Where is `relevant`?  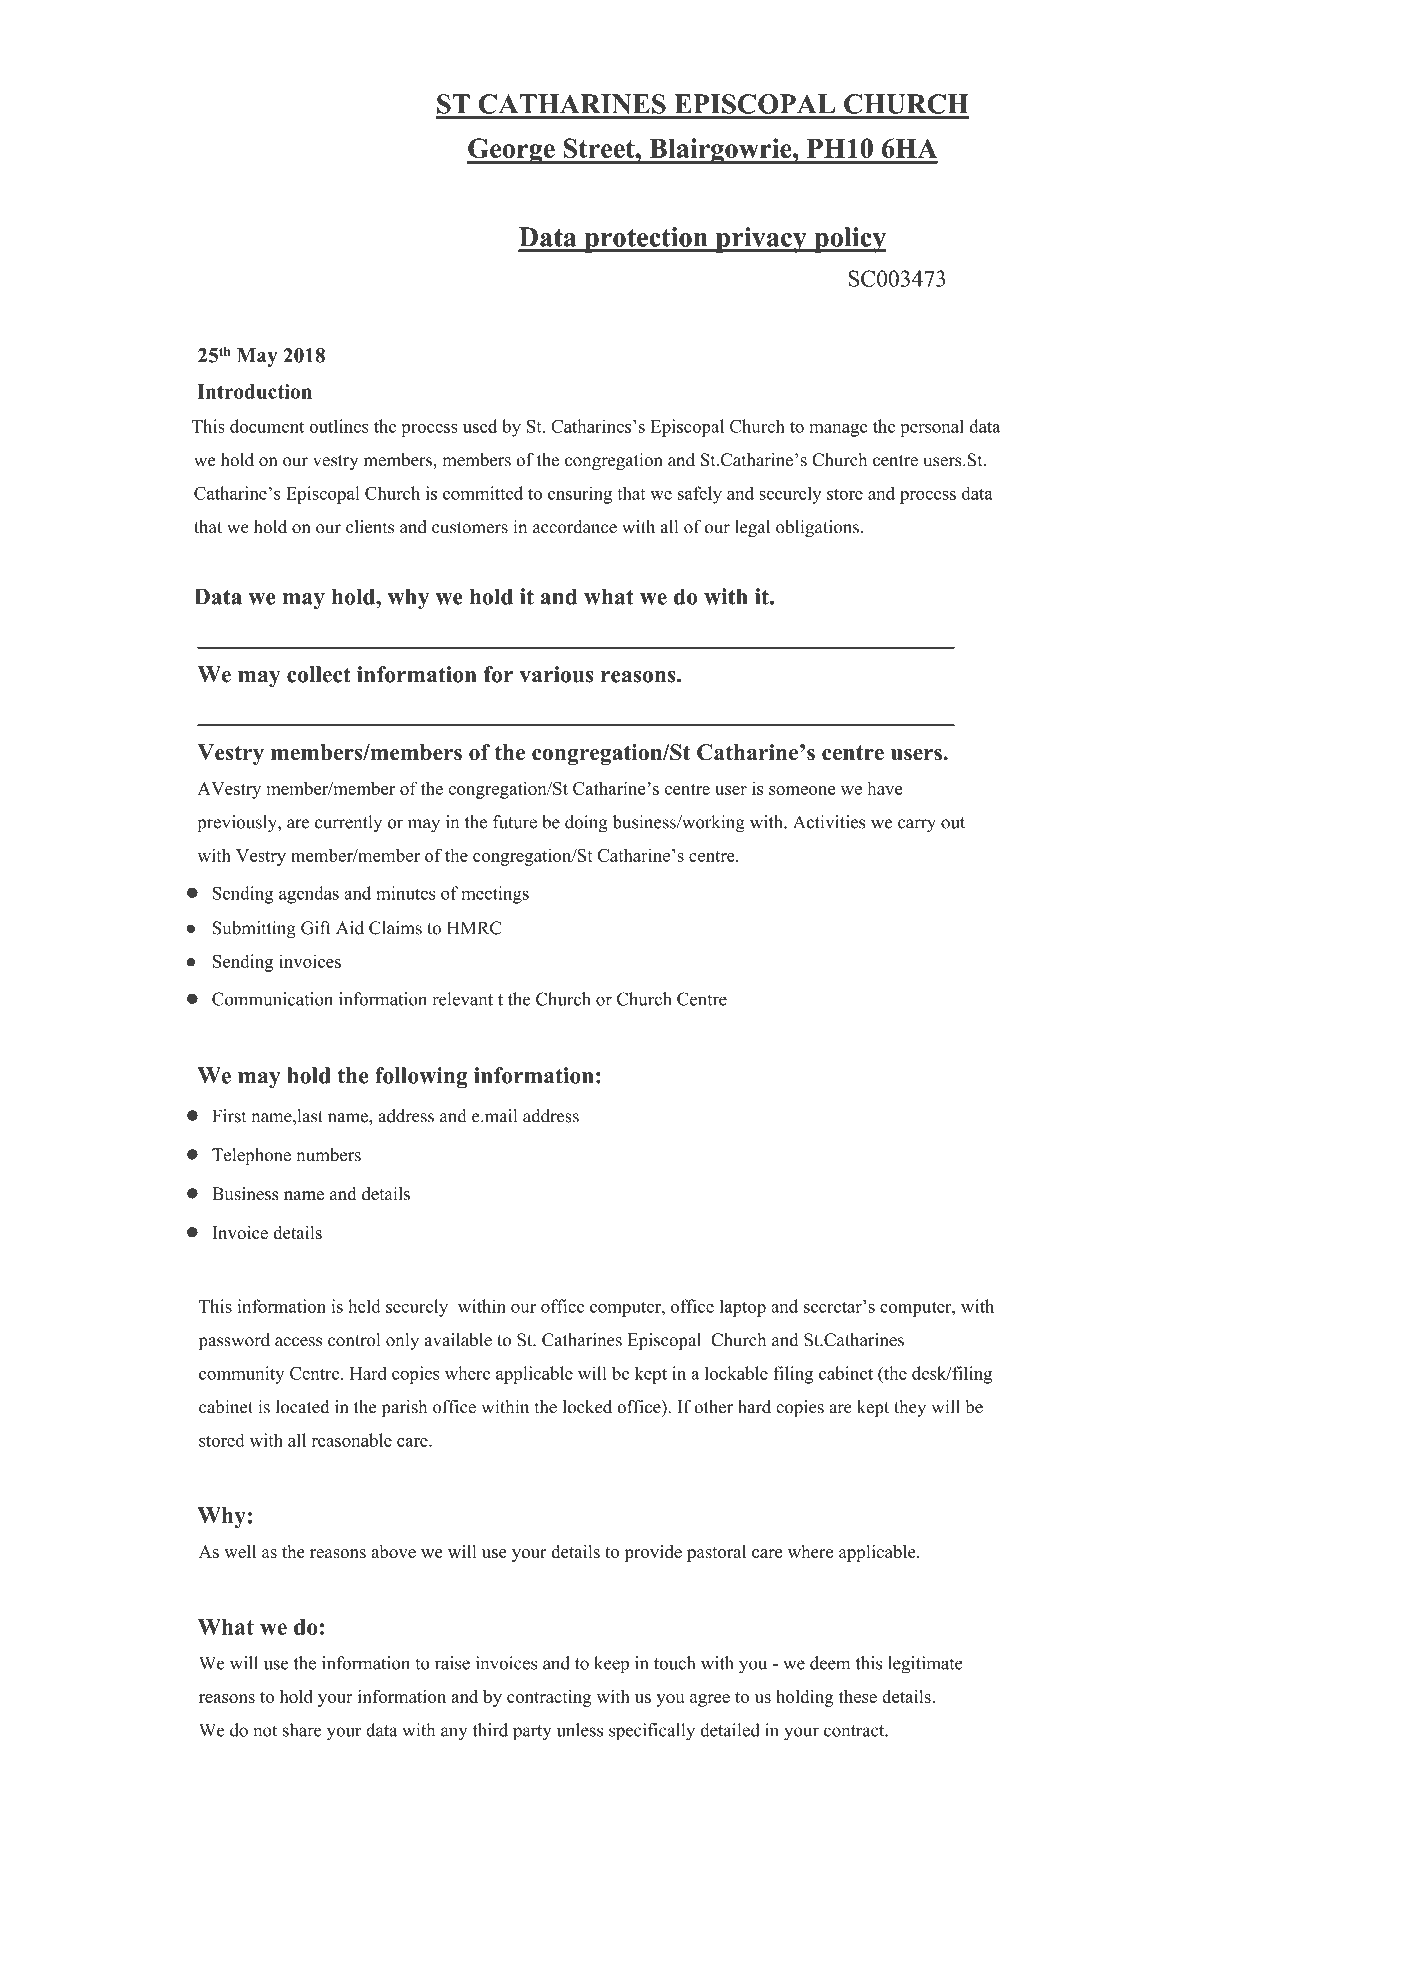
relevant is located at coordinates (462, 999).
